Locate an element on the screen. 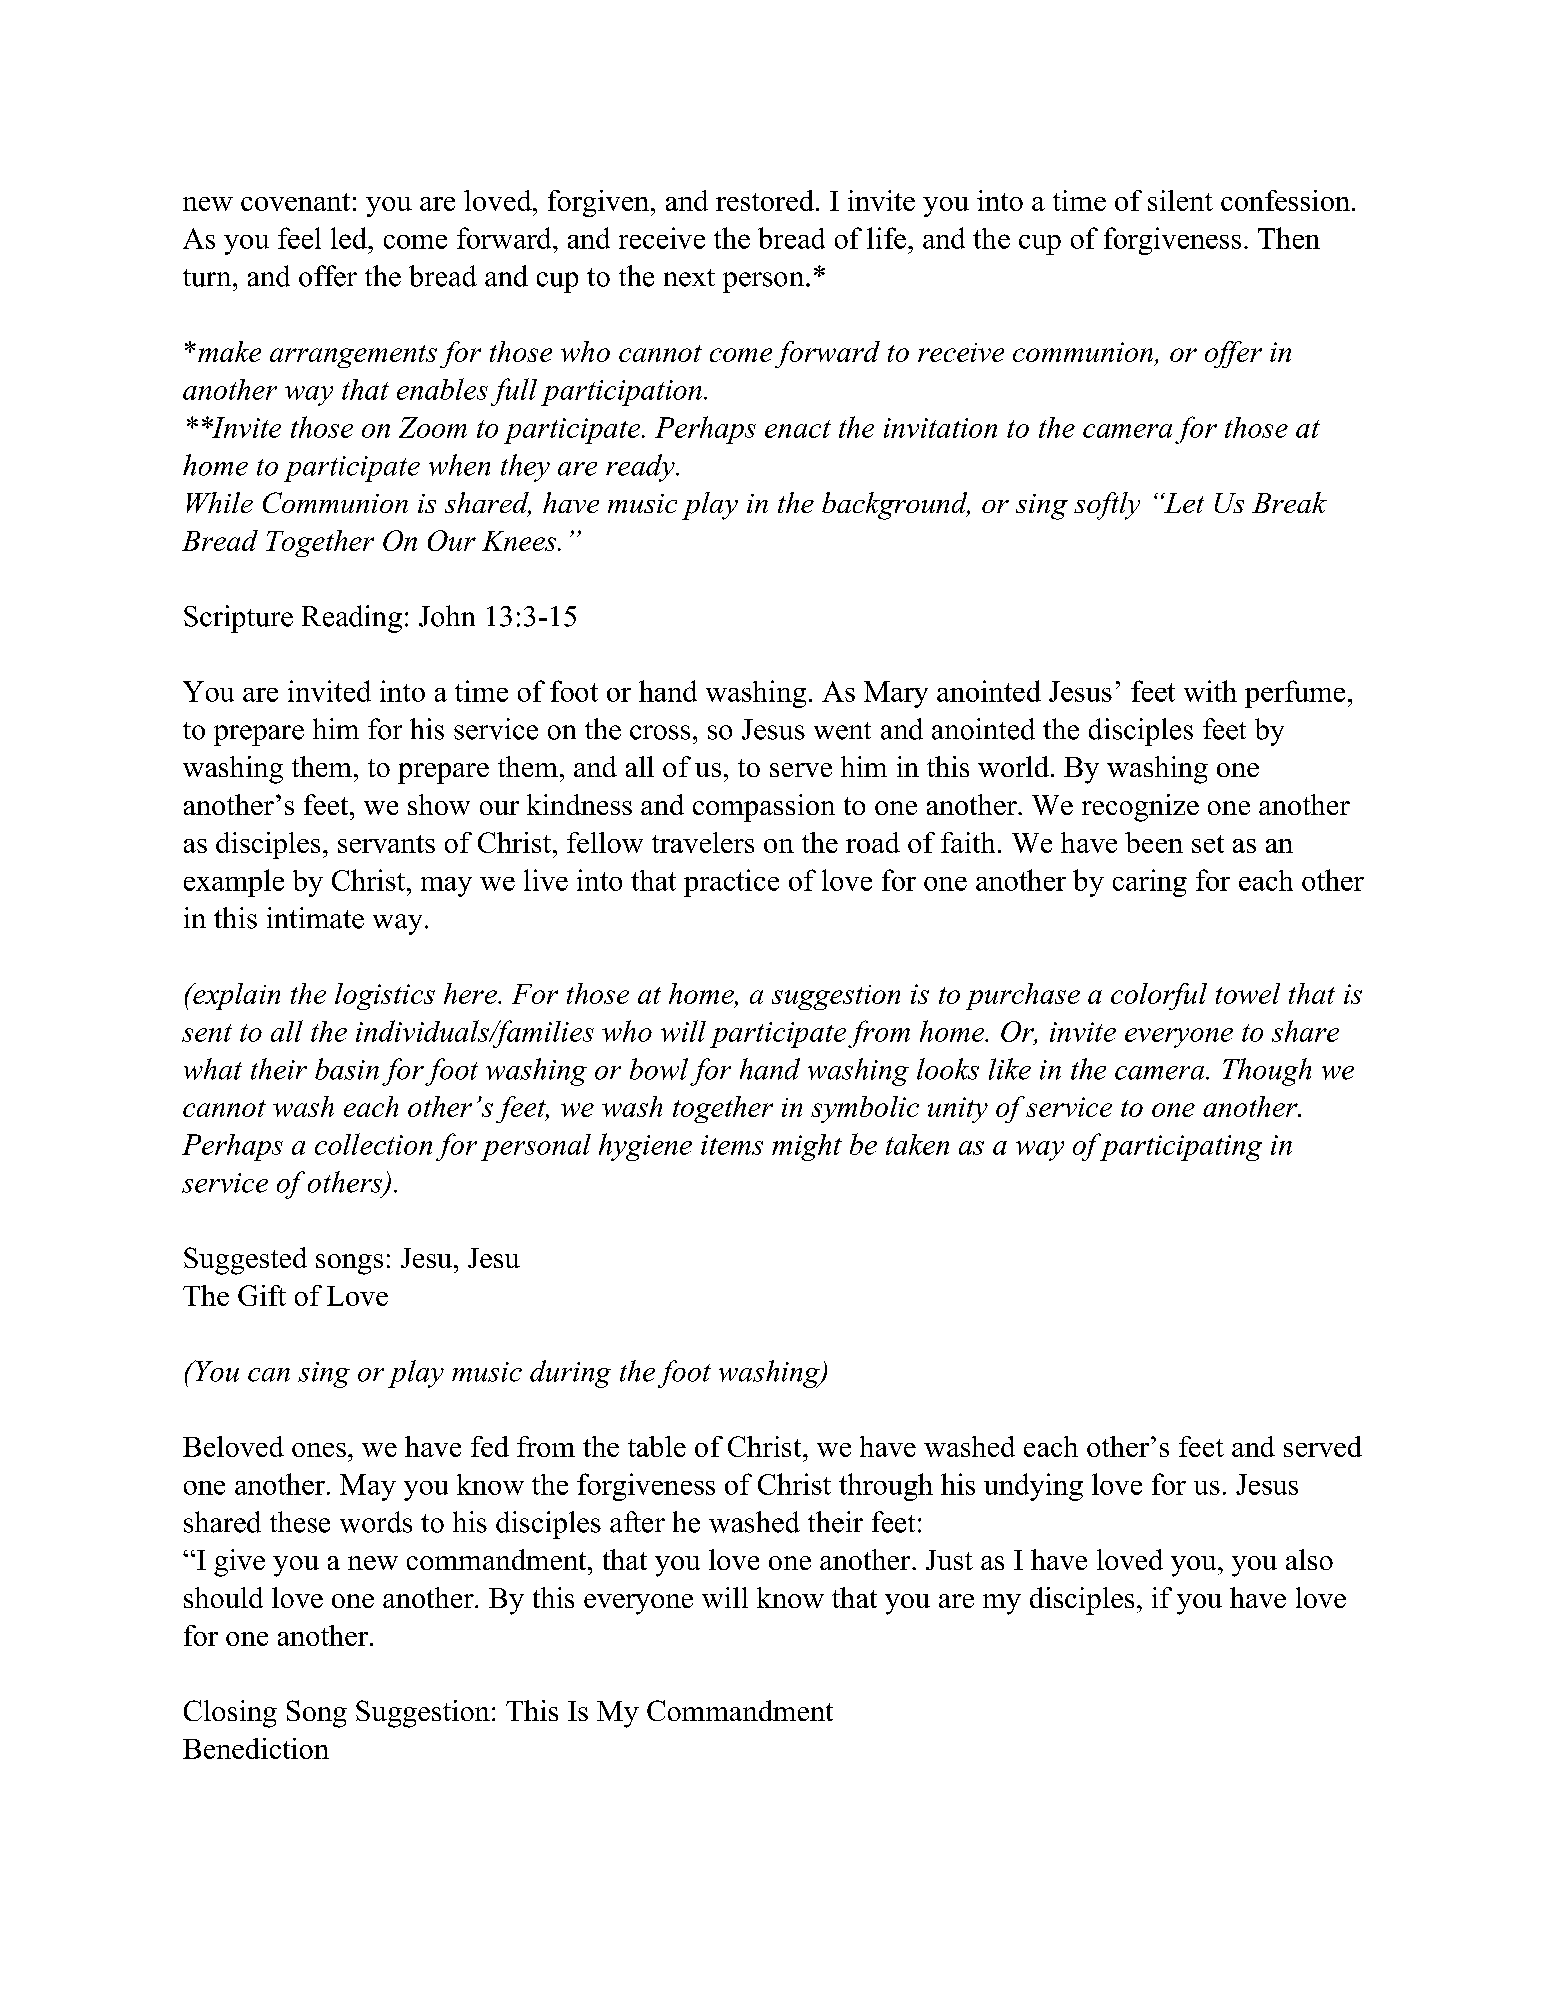 This screenshot has width=1551, height=2008. items is located at coordinates (732, 1145).
